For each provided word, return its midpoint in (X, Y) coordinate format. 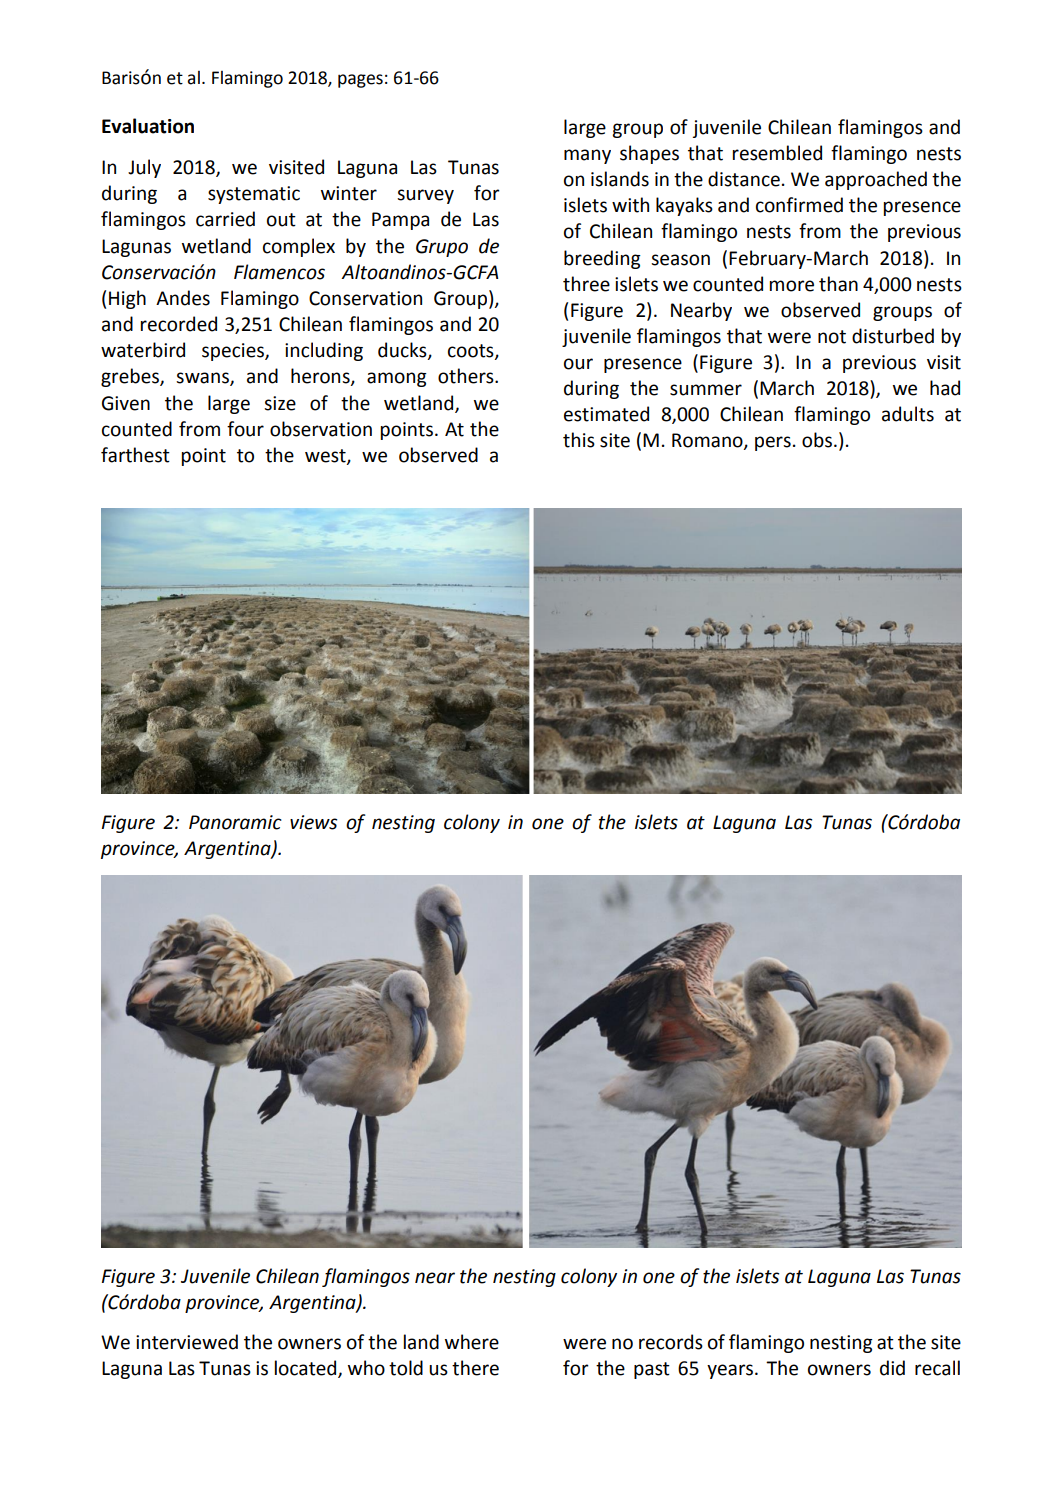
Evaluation (148, 126)
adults (908, 414)
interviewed (187, 1342)
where (472, 1342)
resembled (777, 153)
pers (773, 443)
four (245, 429)
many (587, 156)
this (579, 440)
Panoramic (235, 822)
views (313, 822)
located (307, 1369)
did (892, 1368)
